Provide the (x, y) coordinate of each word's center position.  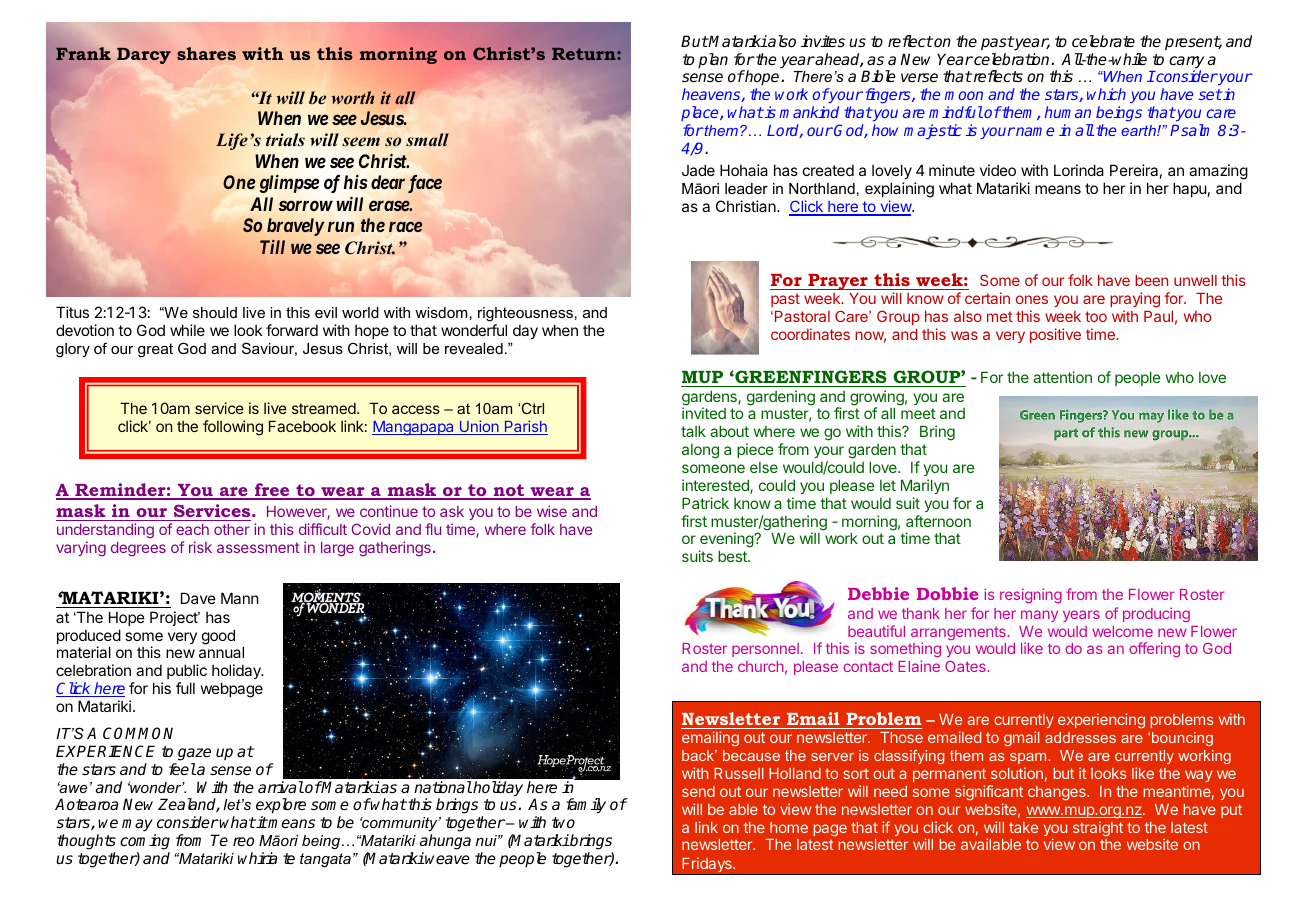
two (563, 822)
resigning (1031, 595)
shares (206, 53)
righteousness (525, 314)
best (733, 556)
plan (713, 61)
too (1096, 316)
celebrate (1103, 41)
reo (243, 841)
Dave (198, 598)
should (215, 312)
